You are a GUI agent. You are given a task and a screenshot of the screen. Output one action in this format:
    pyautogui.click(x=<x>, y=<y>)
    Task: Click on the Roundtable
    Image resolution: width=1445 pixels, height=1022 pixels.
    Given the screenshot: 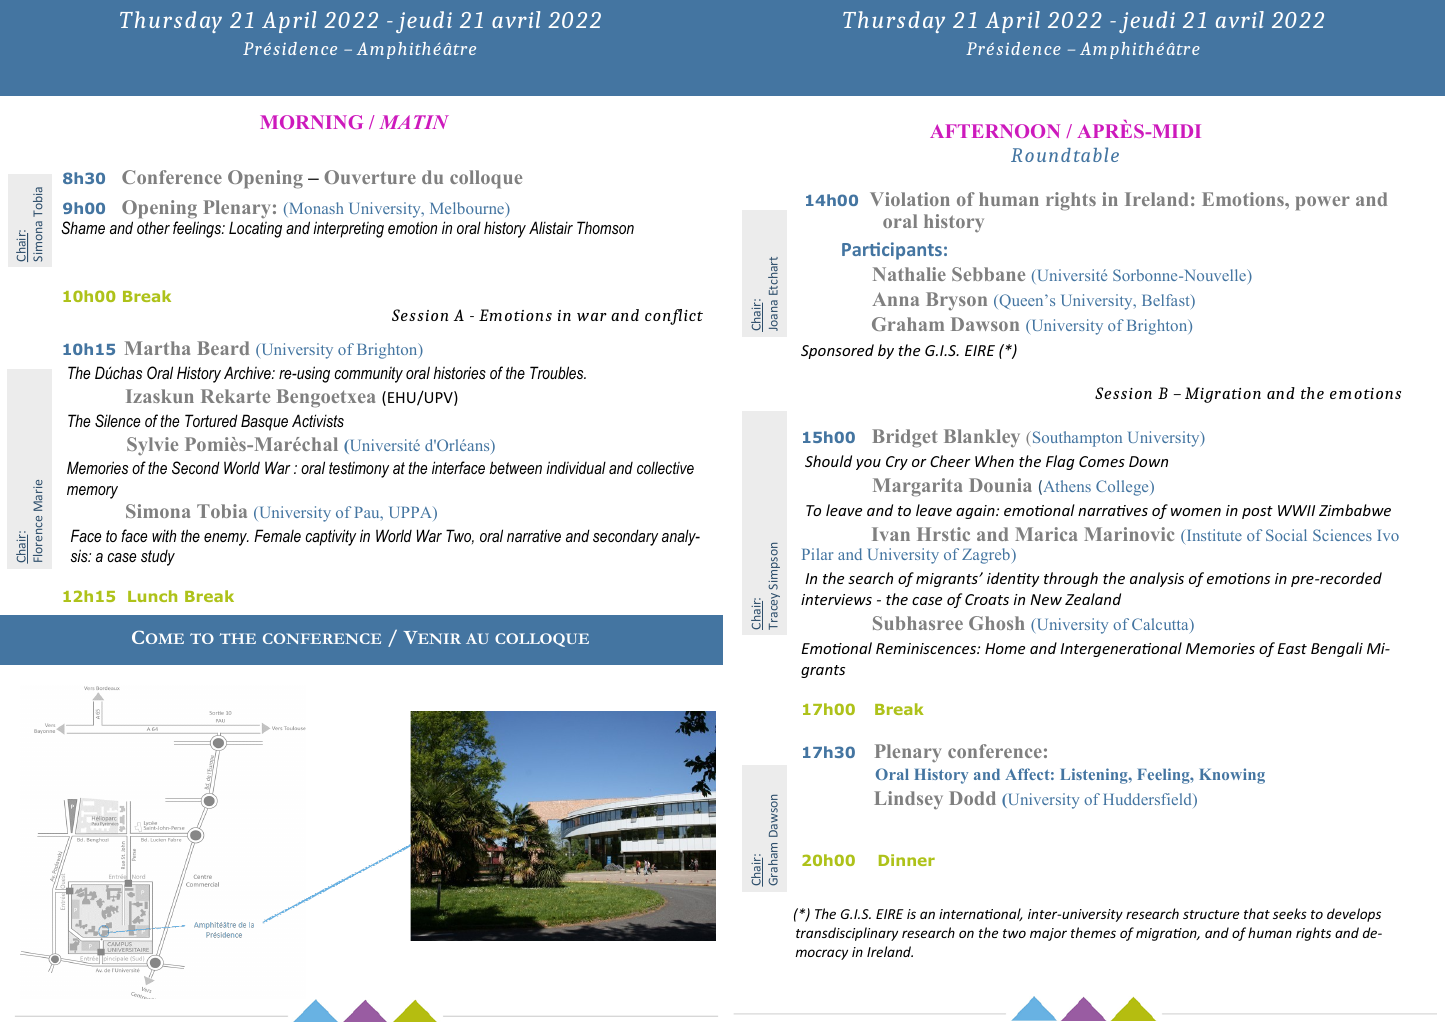 What is the action you would take?
    pyautogui.click(x=1065, y=154)
